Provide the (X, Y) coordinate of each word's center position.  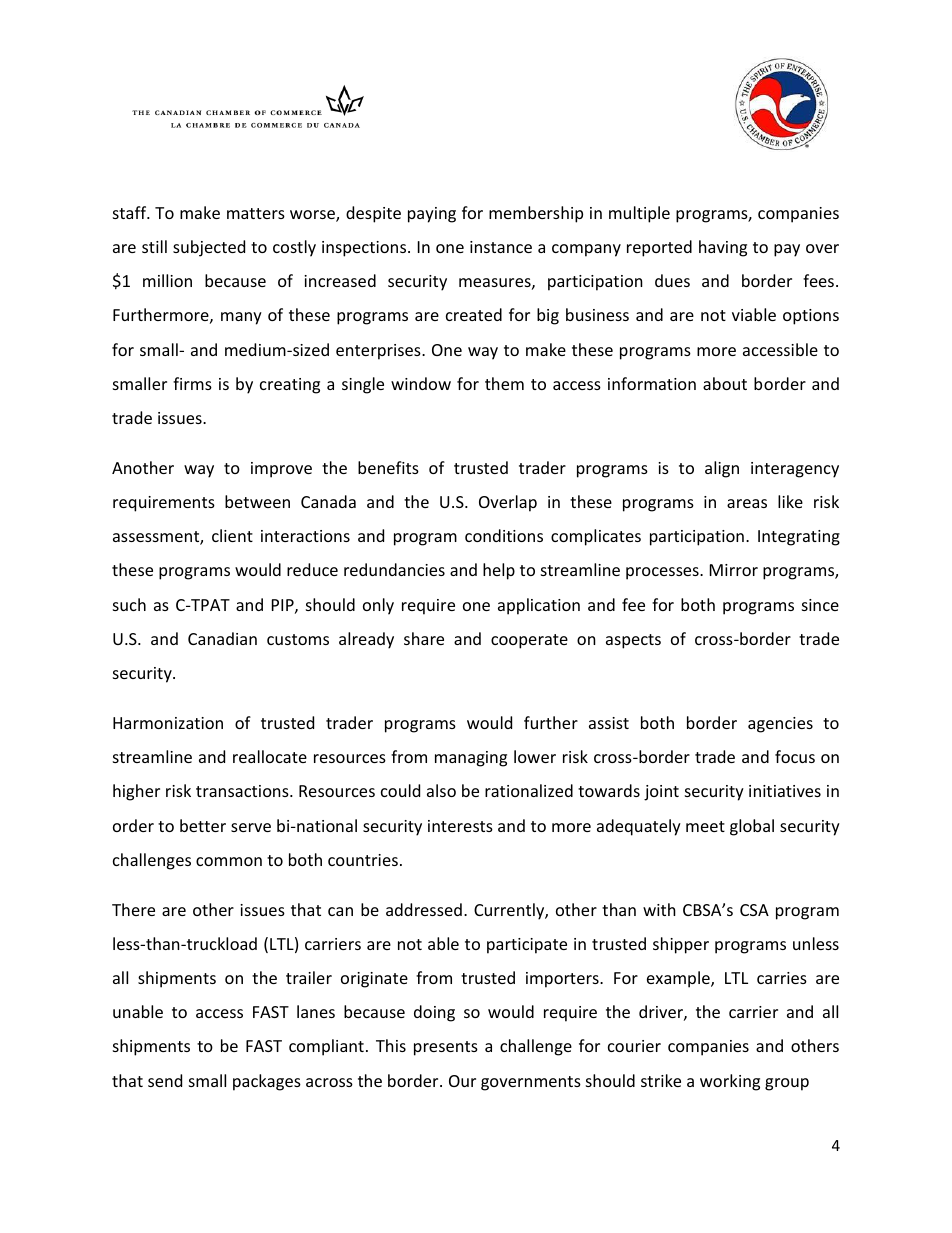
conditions (504, 535)
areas (747, 503)
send (165, 1080)
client (232, 535)
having (723, 248)
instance (501, 247)
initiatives (785, 791)
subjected (209, 248)
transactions (243, 791)
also (441, 790)
